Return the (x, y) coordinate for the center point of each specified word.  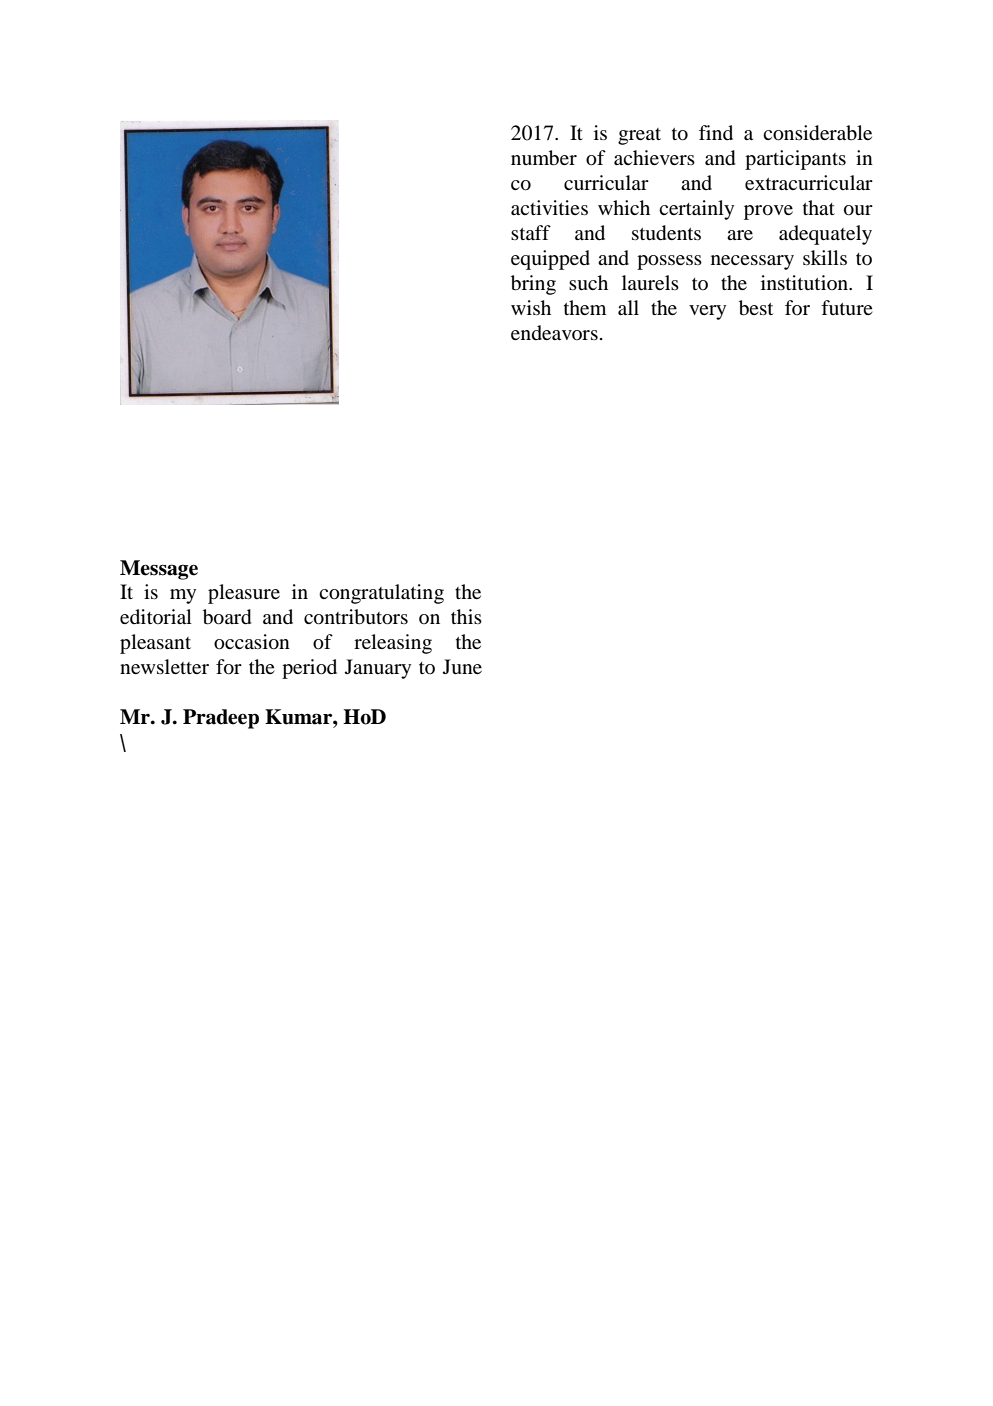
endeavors (554, 332)
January (378, 669)
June (462, 667)
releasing (393, 644)
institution (805, 282)
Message (159, 570)
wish (531, 307)
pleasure (244, 594)
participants (795, 160)
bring (533, 285)
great (639, 136)
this (466, 616)
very (707, 312)
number (544, 158)
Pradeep (221, 719)
